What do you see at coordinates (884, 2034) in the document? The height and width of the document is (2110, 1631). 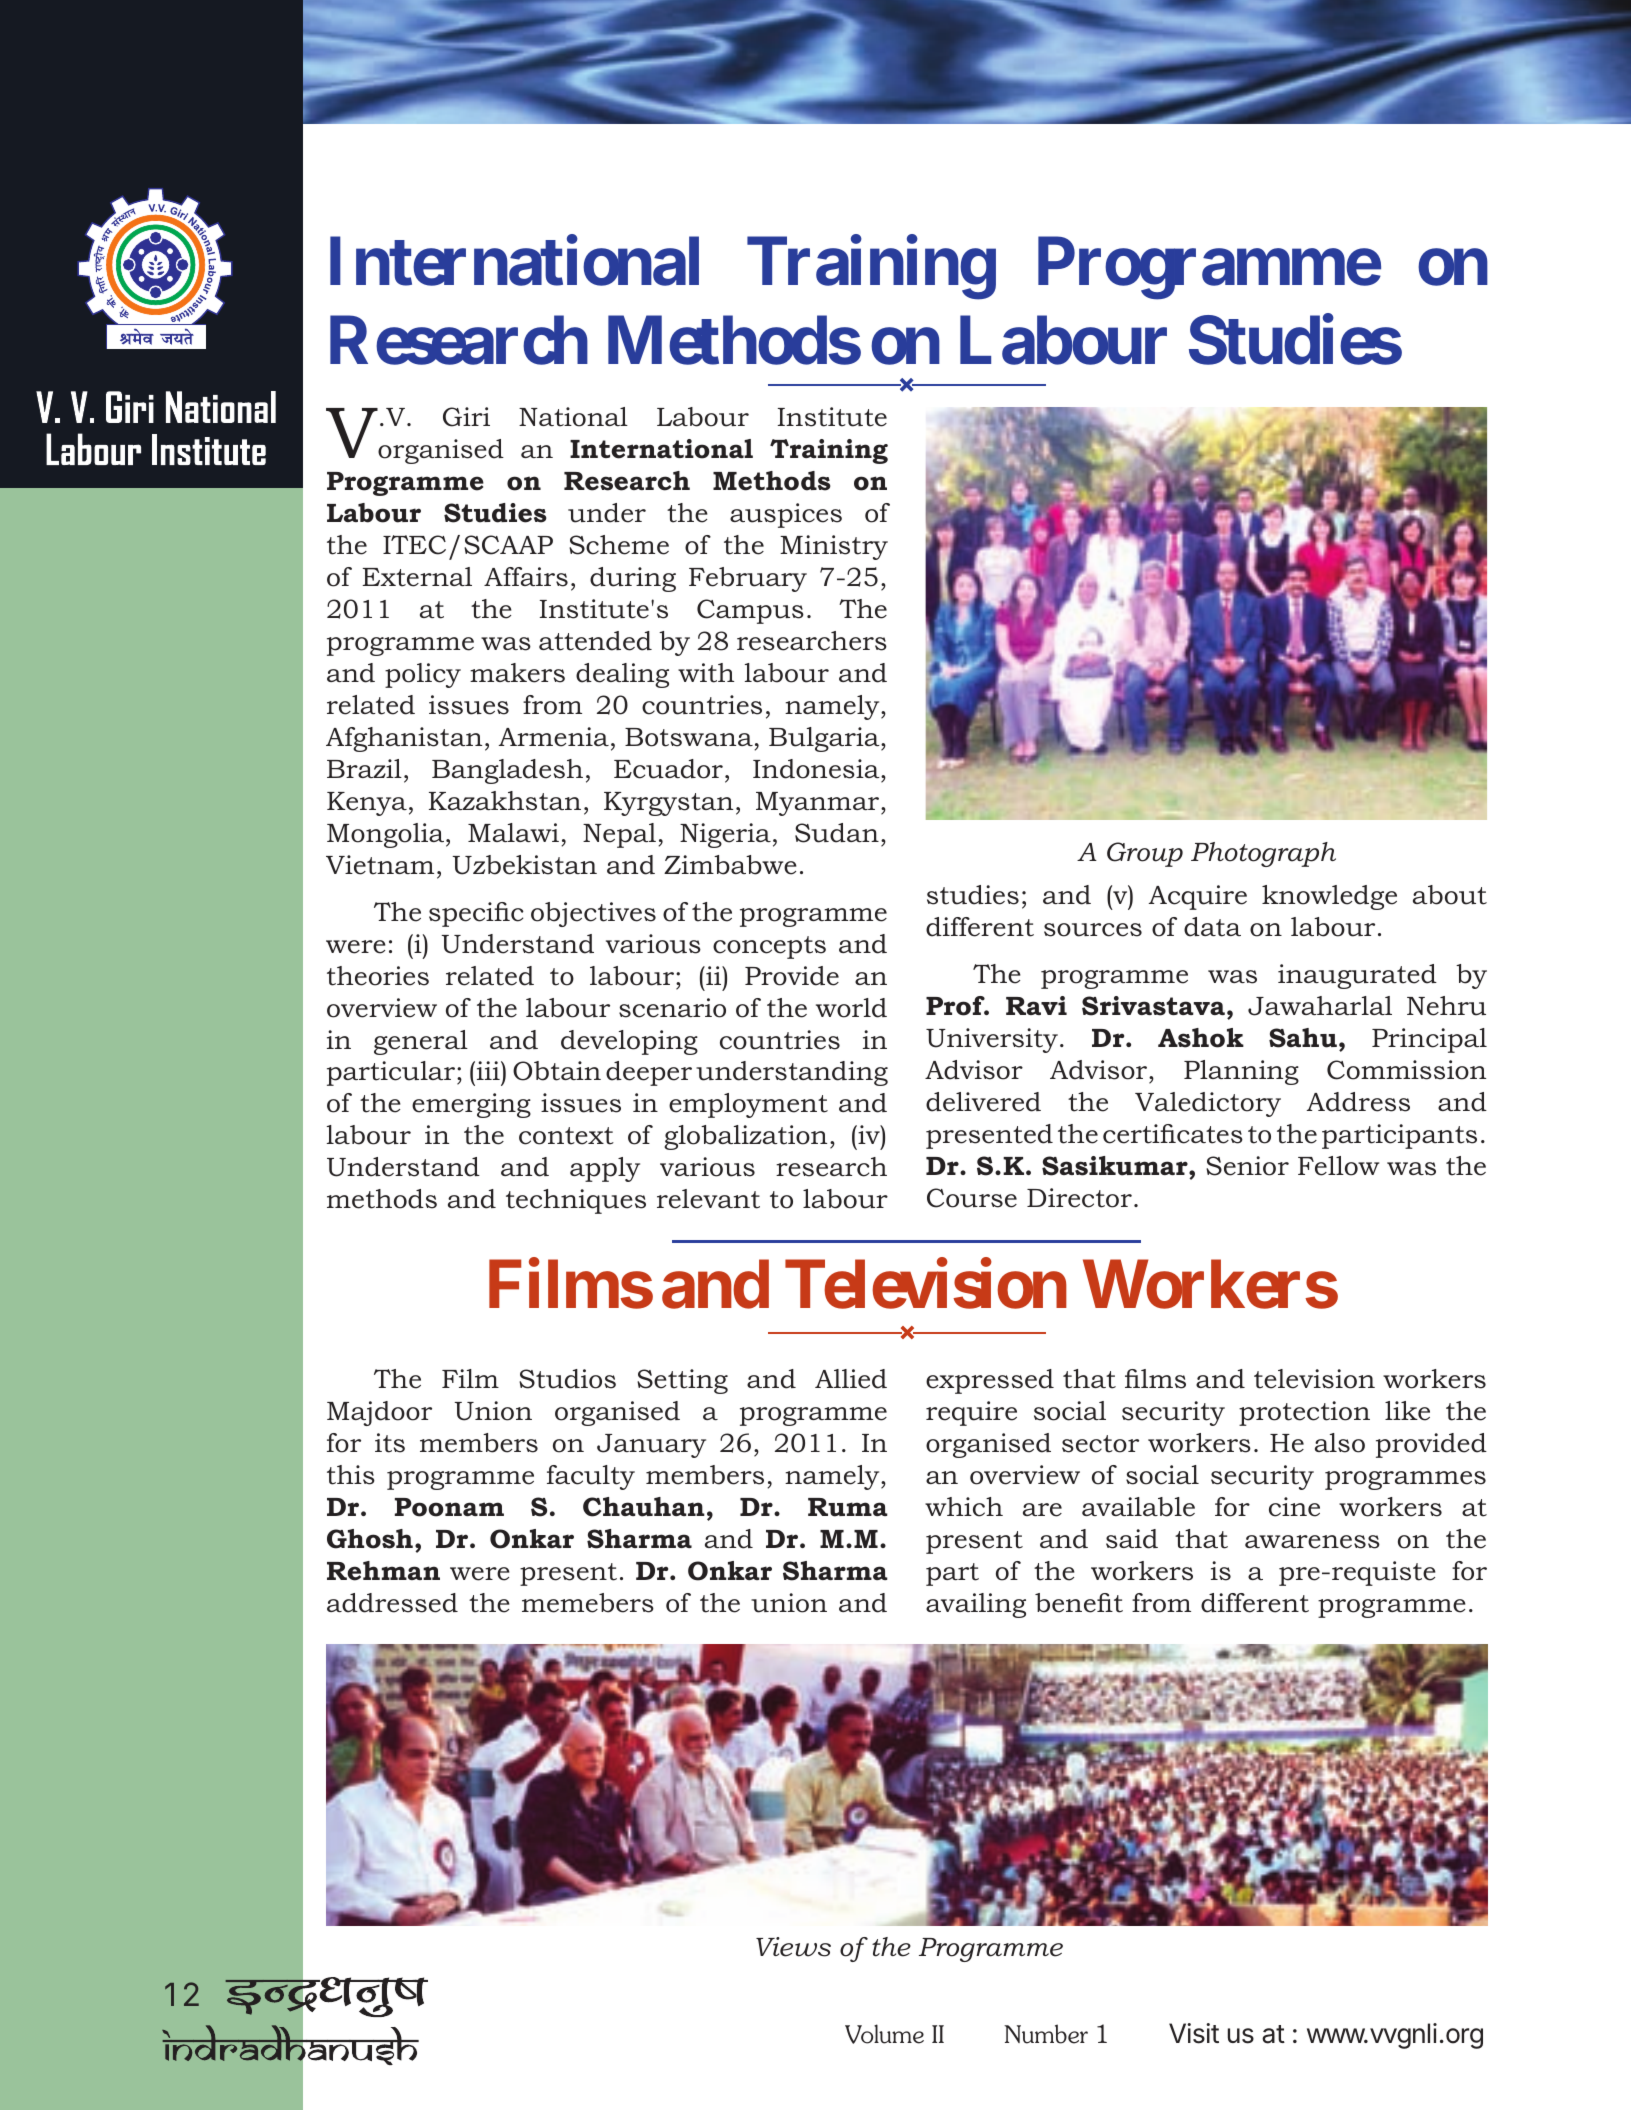 I see `Volume` at bounding box center [884, 2034].
